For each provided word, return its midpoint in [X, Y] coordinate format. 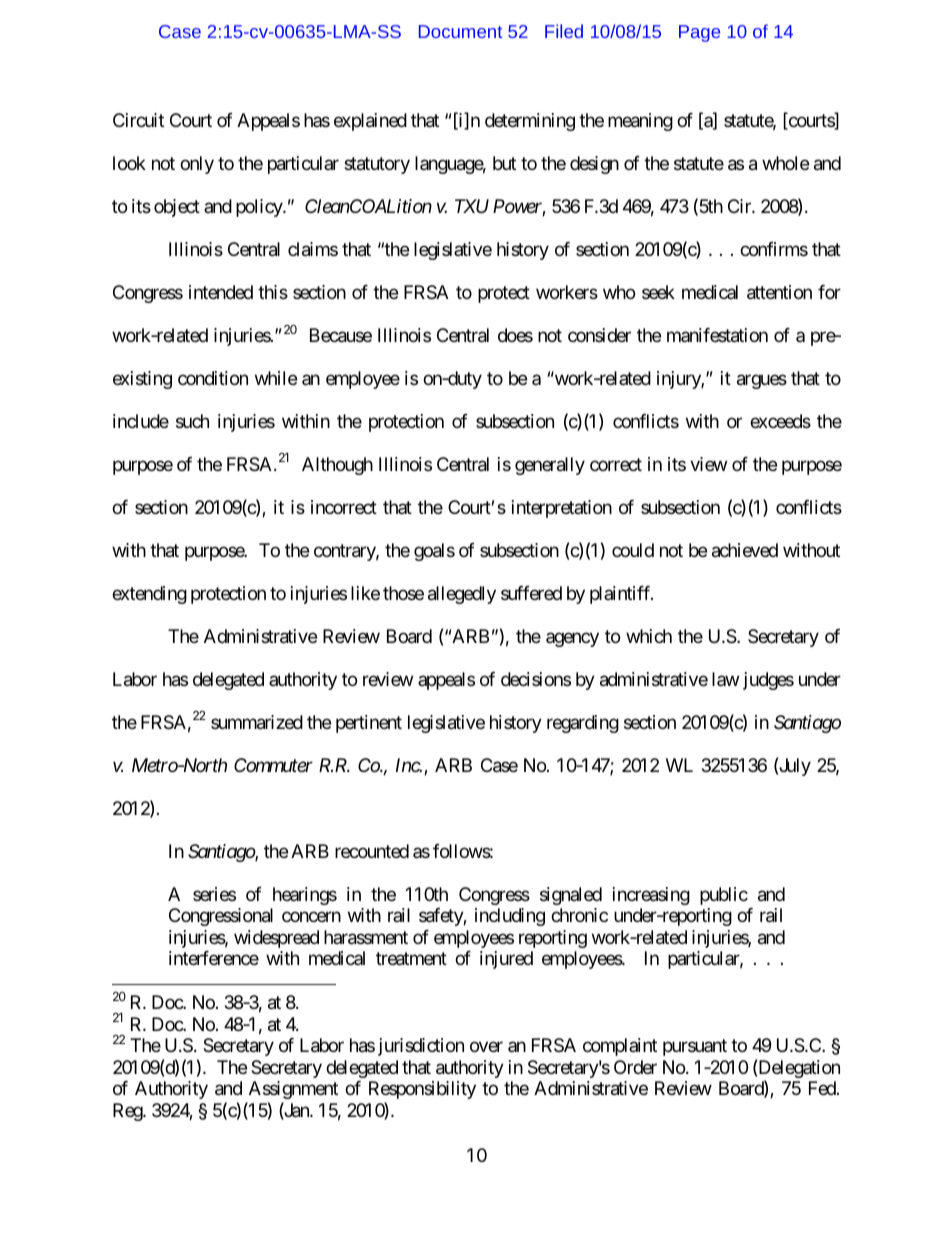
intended [221, 292]
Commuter [273, 765]
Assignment [293, 1090]
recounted [372, 851]
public [724, 896]
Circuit [138, 120]
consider [599, 335]
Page [699, 33]
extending [149, 595]
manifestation [717, 335]
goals [434, 552]
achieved [745, 550]
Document [460, 31]
